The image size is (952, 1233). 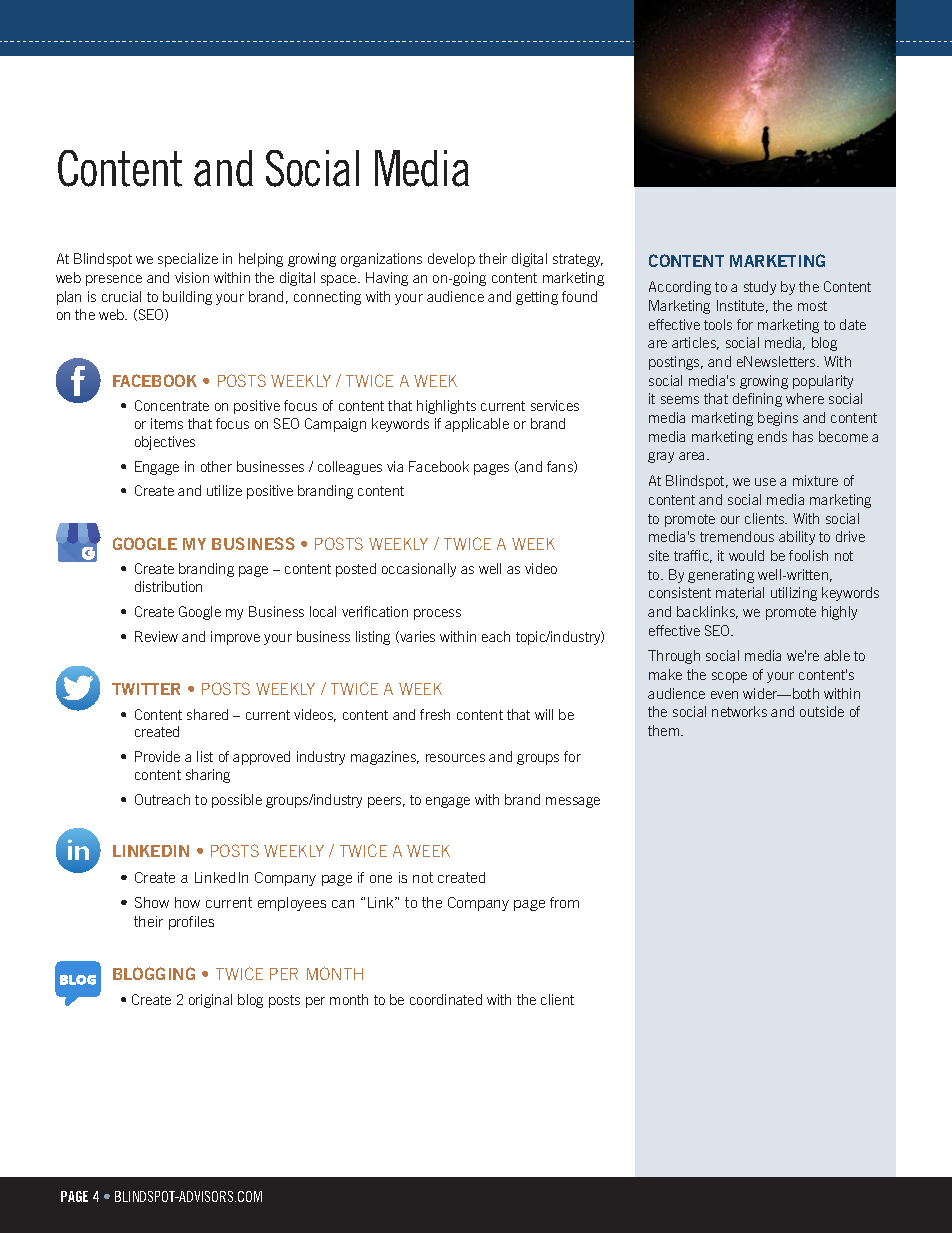 I want to click on them, so click(x=665, y=730).
